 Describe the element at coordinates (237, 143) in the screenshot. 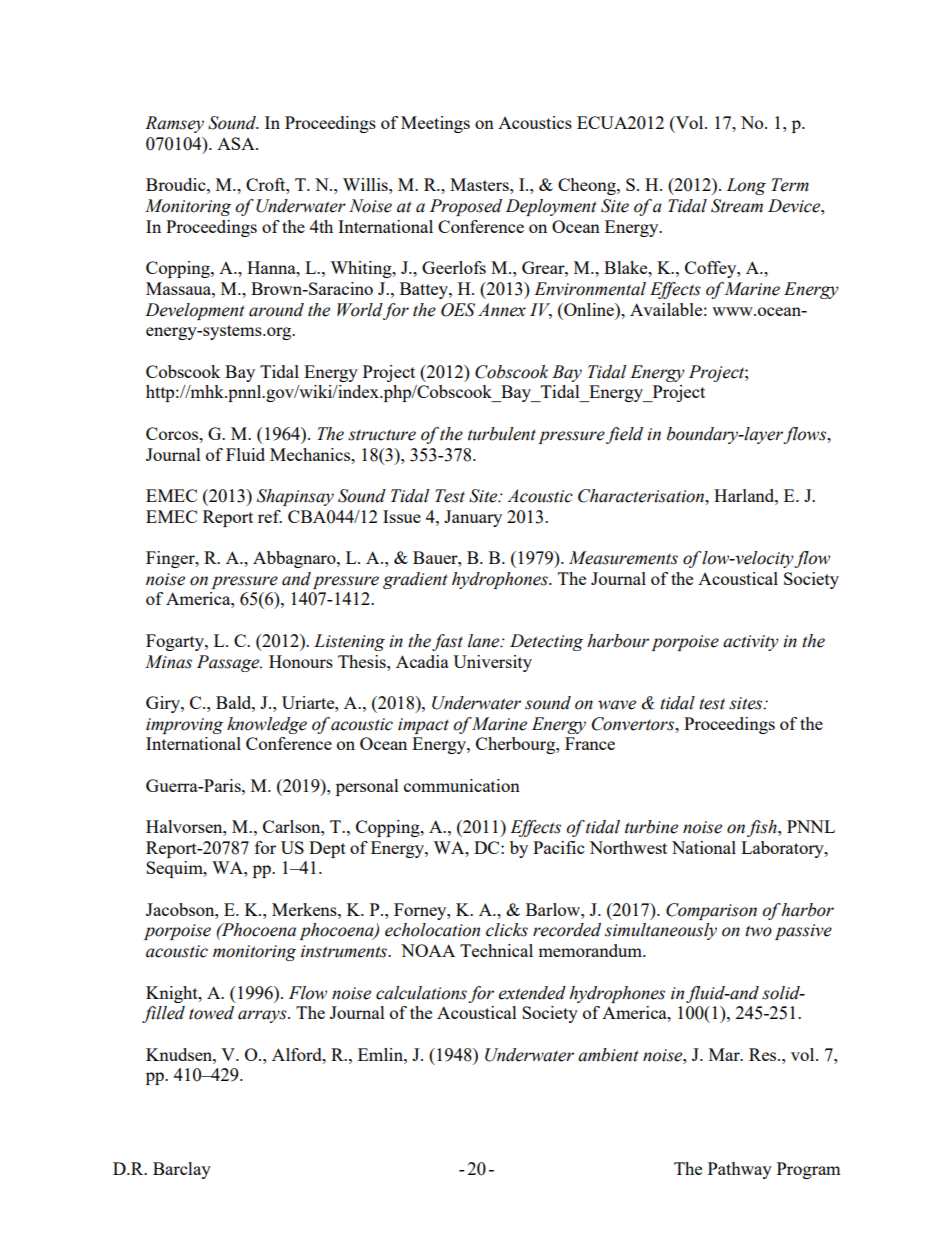

I see `ASA` at that location.
